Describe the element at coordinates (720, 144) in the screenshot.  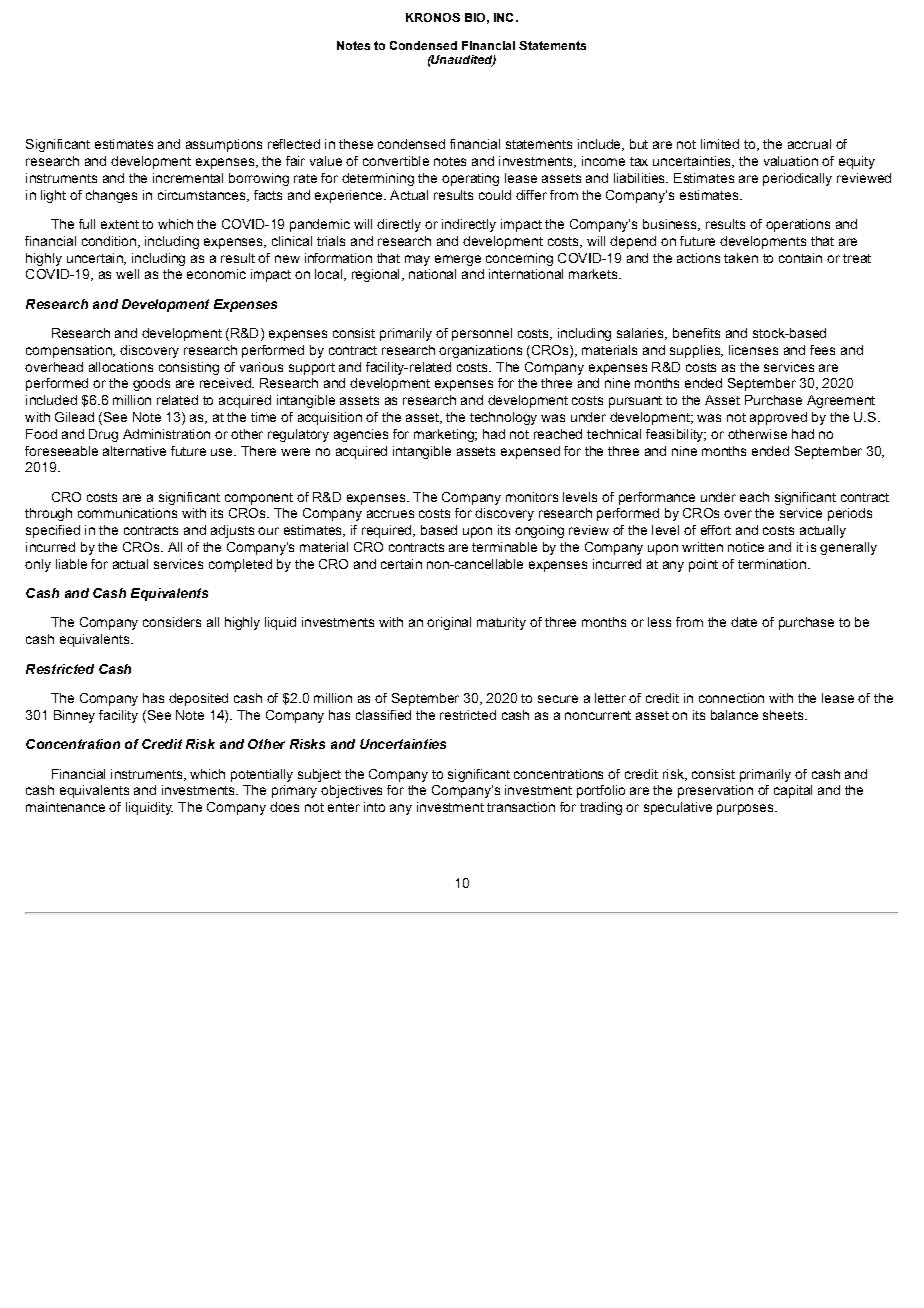
I see `limited` at that location.
